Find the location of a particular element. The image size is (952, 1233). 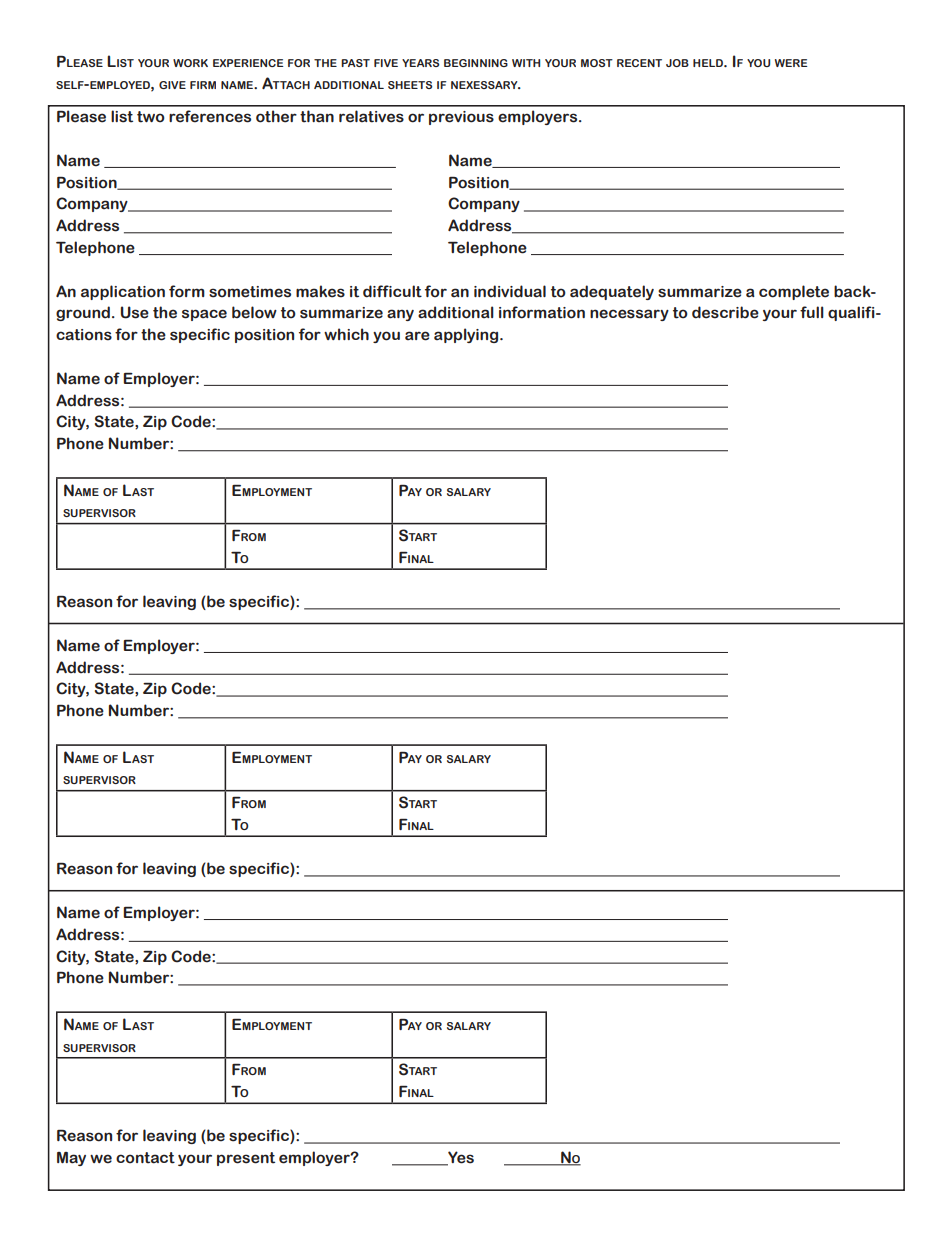

application is located at coordinates (123, 292).
